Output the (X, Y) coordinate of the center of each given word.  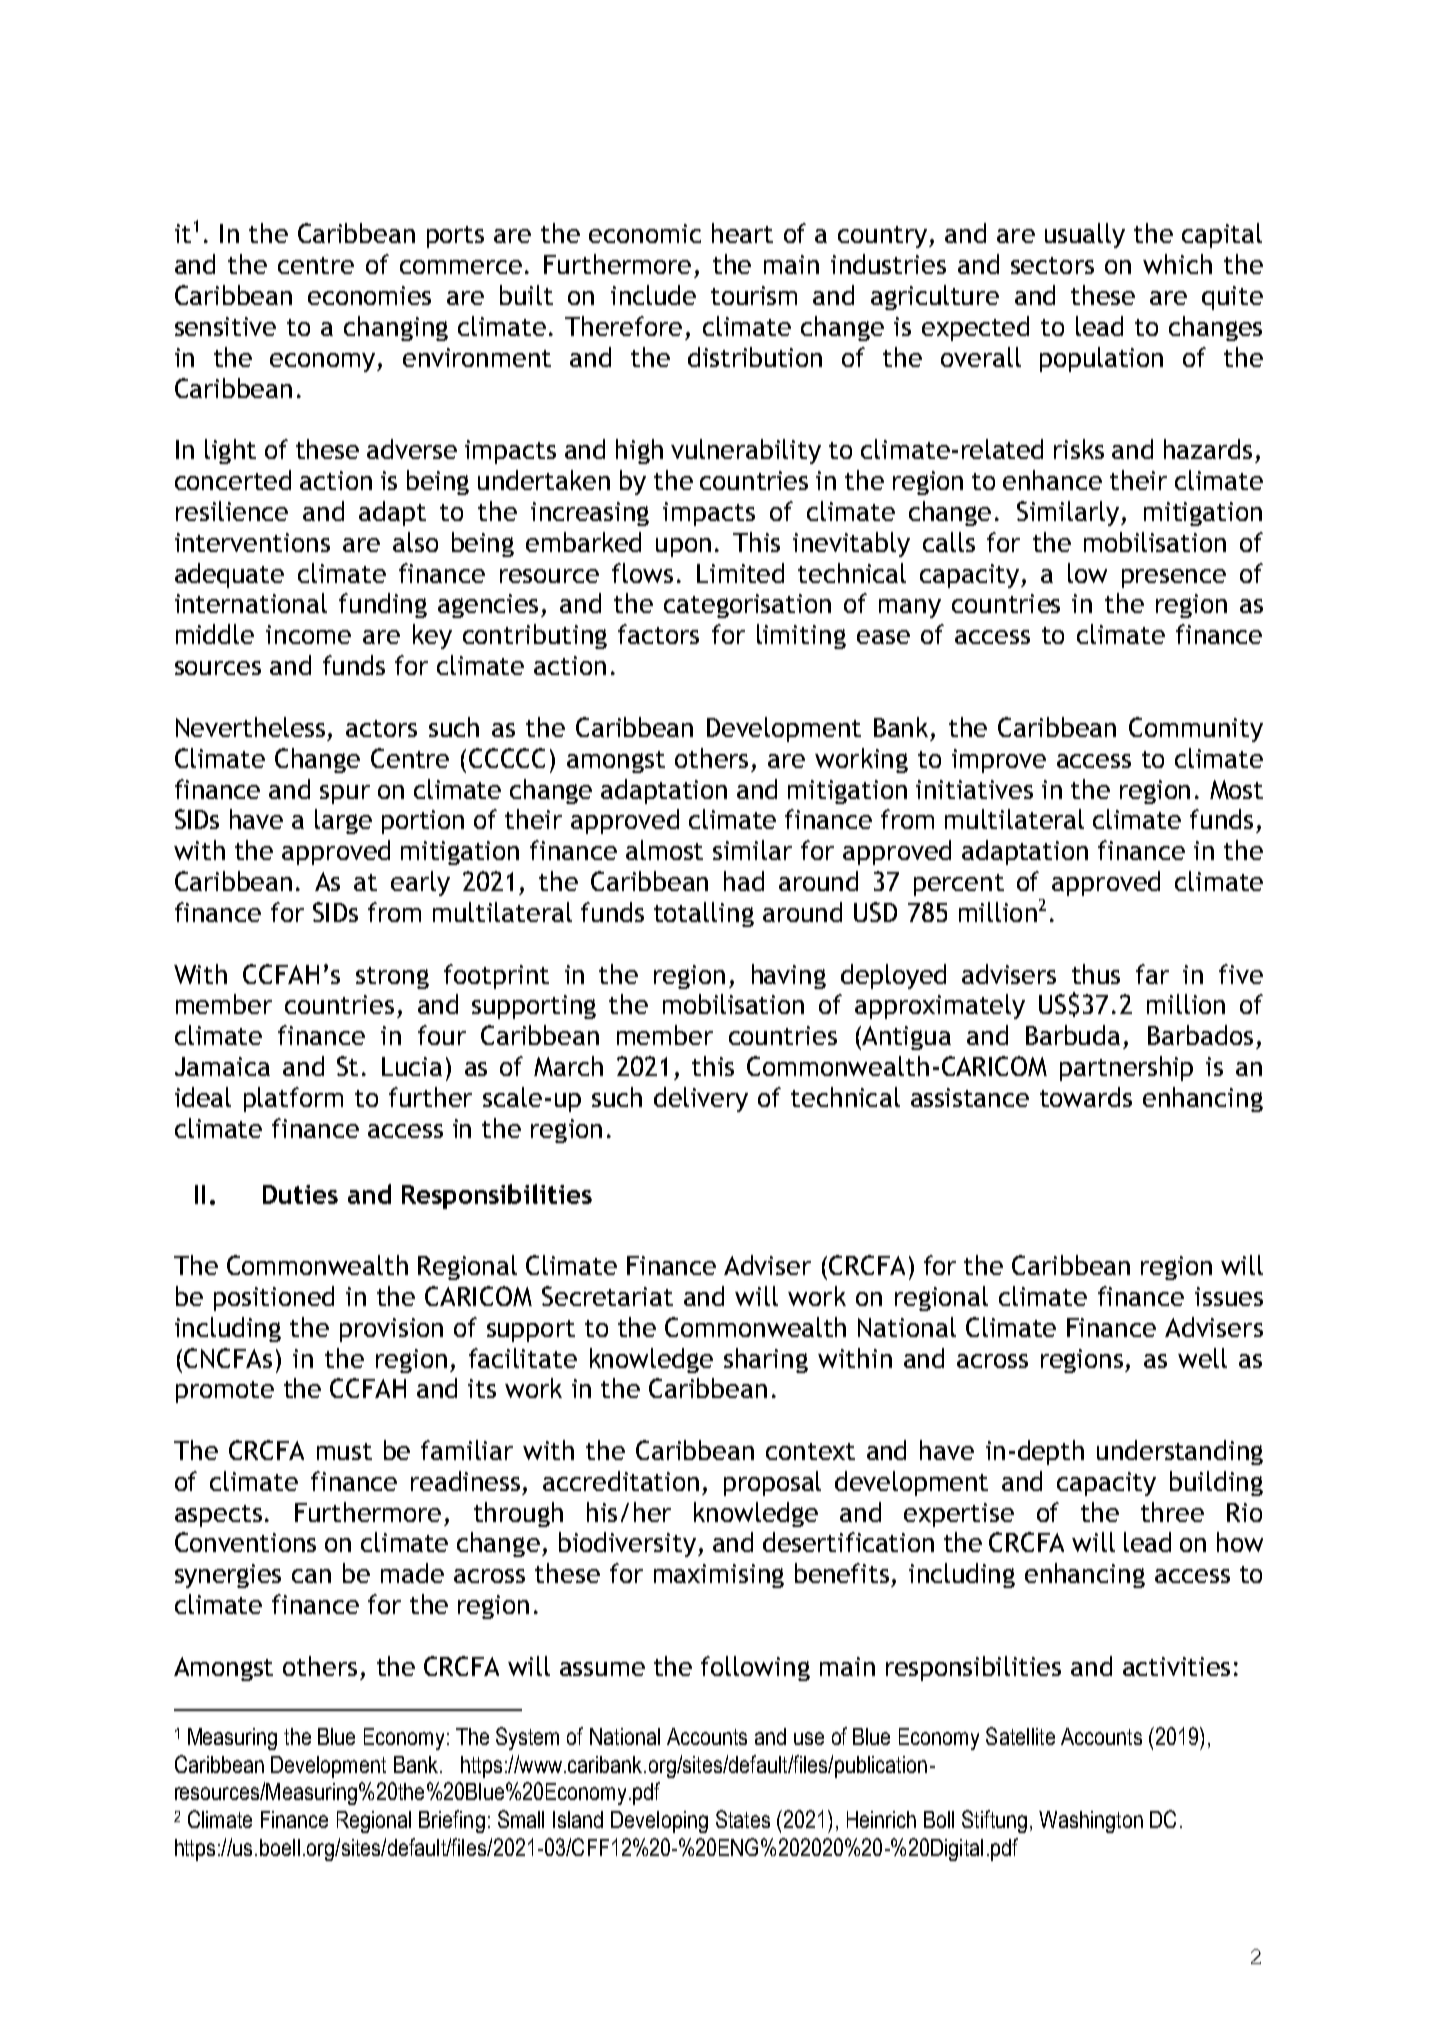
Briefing (452, 1821)
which (1177, 264)
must (344, 1451)
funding (383, 605)
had (744, 881)
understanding (1180, 1452)
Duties (300, 1194)
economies (369, 295)
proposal (772, 1483)
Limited (740, 573)
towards (1086, 1097)
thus (1096, 974)
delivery (701, 1099)
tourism (754, 295)
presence (1174, 578)
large (343, 821)
